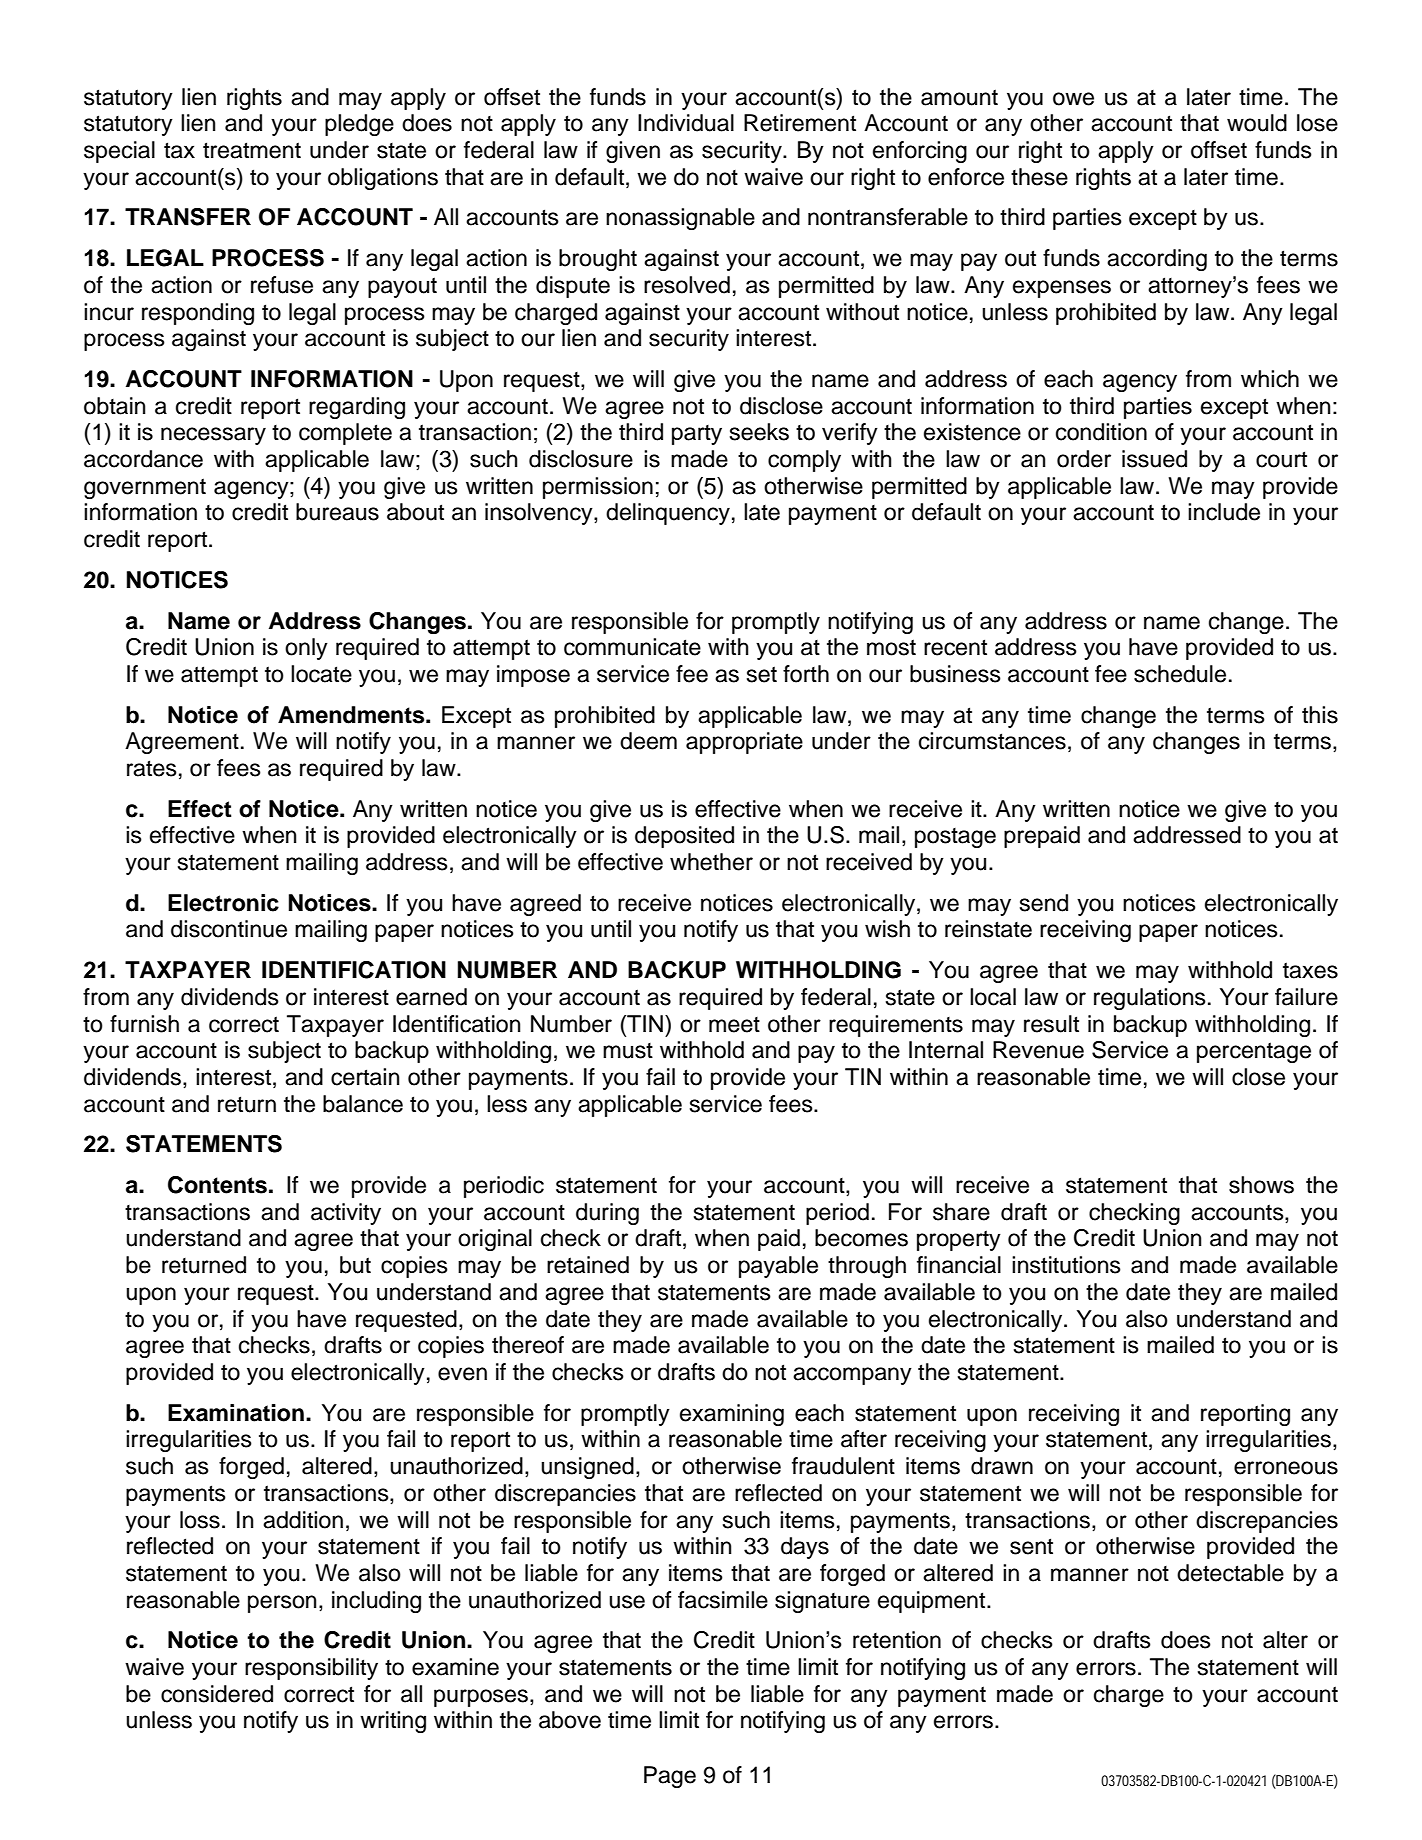 The height and width of the document is (1840, 1422). Describe the element at coordinates (252, 150) in the document. I see `treatment` at that location.
